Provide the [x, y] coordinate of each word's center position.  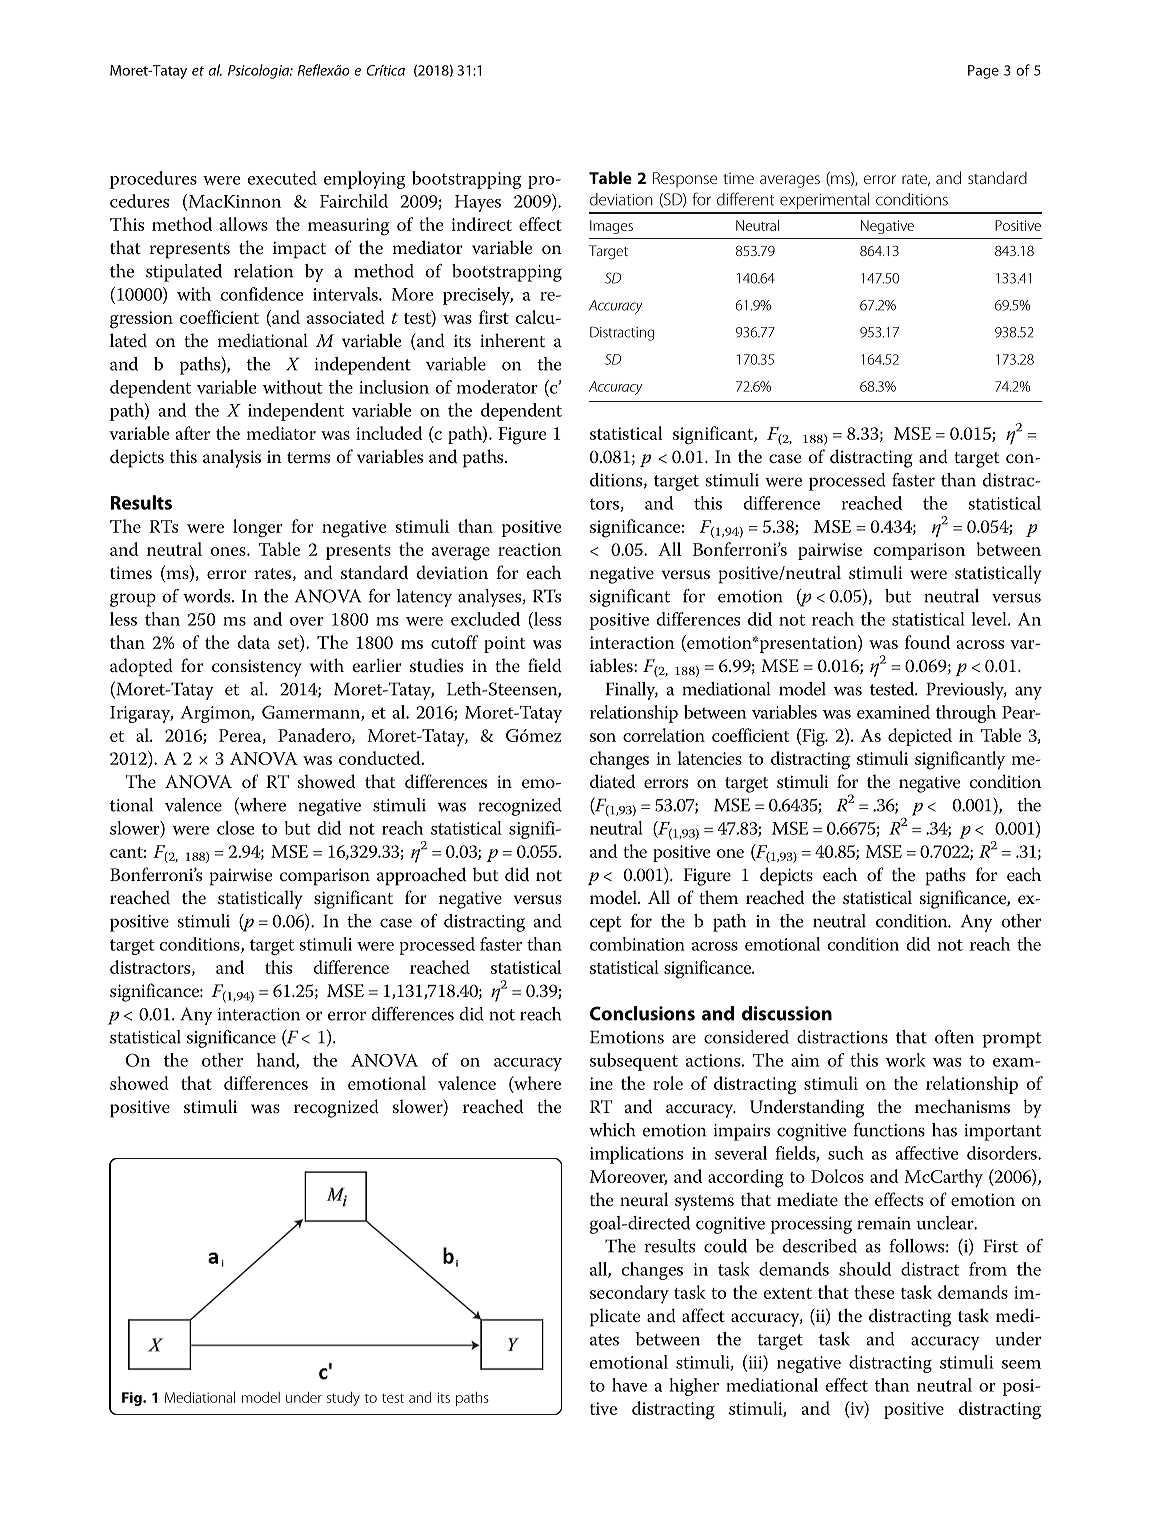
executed [282, 178]
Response [685, 180]
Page [983, 72]
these [874, 1292]
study [343, 1399]
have [629, 1385]
